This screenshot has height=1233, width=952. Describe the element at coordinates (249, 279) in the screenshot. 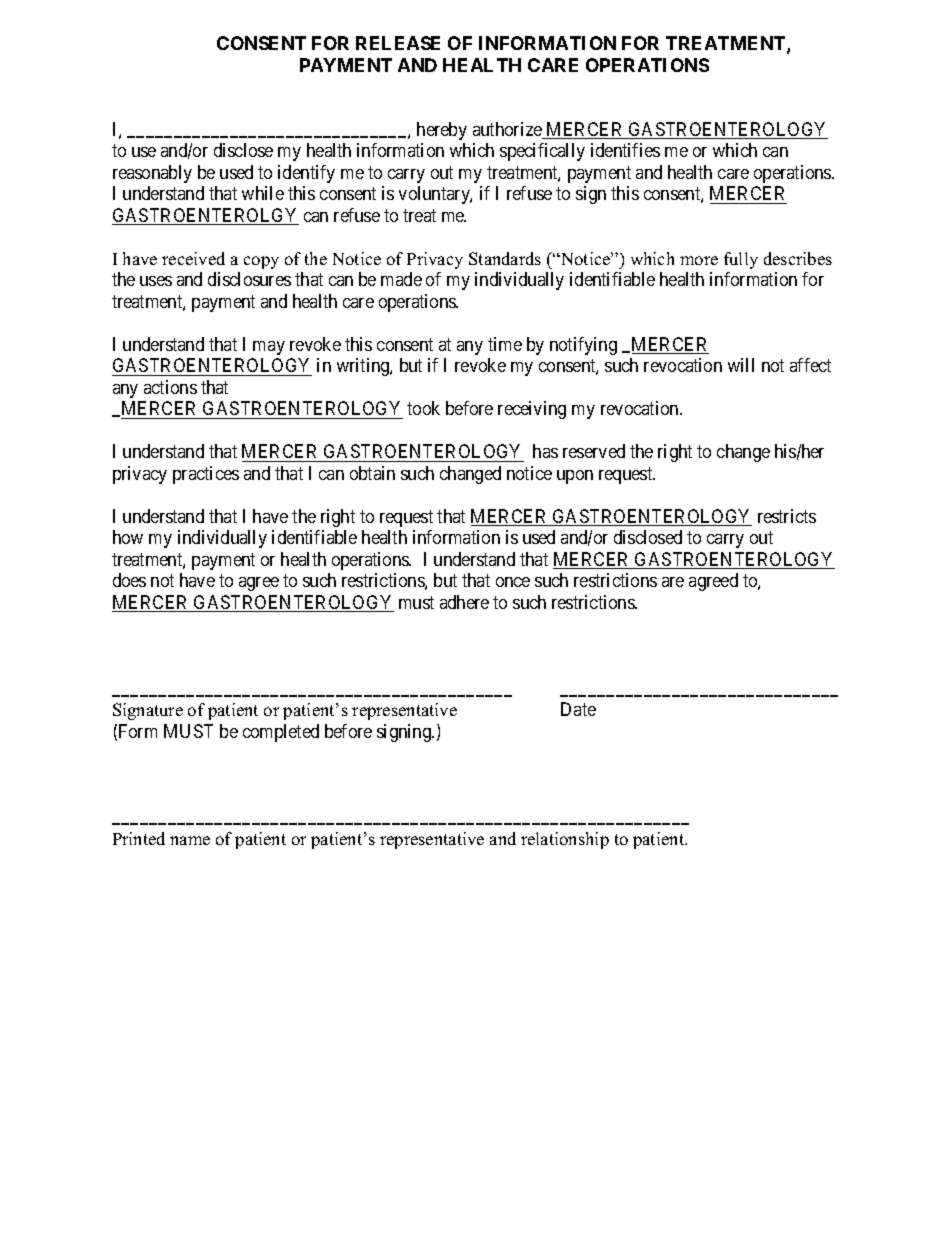

I see `disclosures` at that location.
